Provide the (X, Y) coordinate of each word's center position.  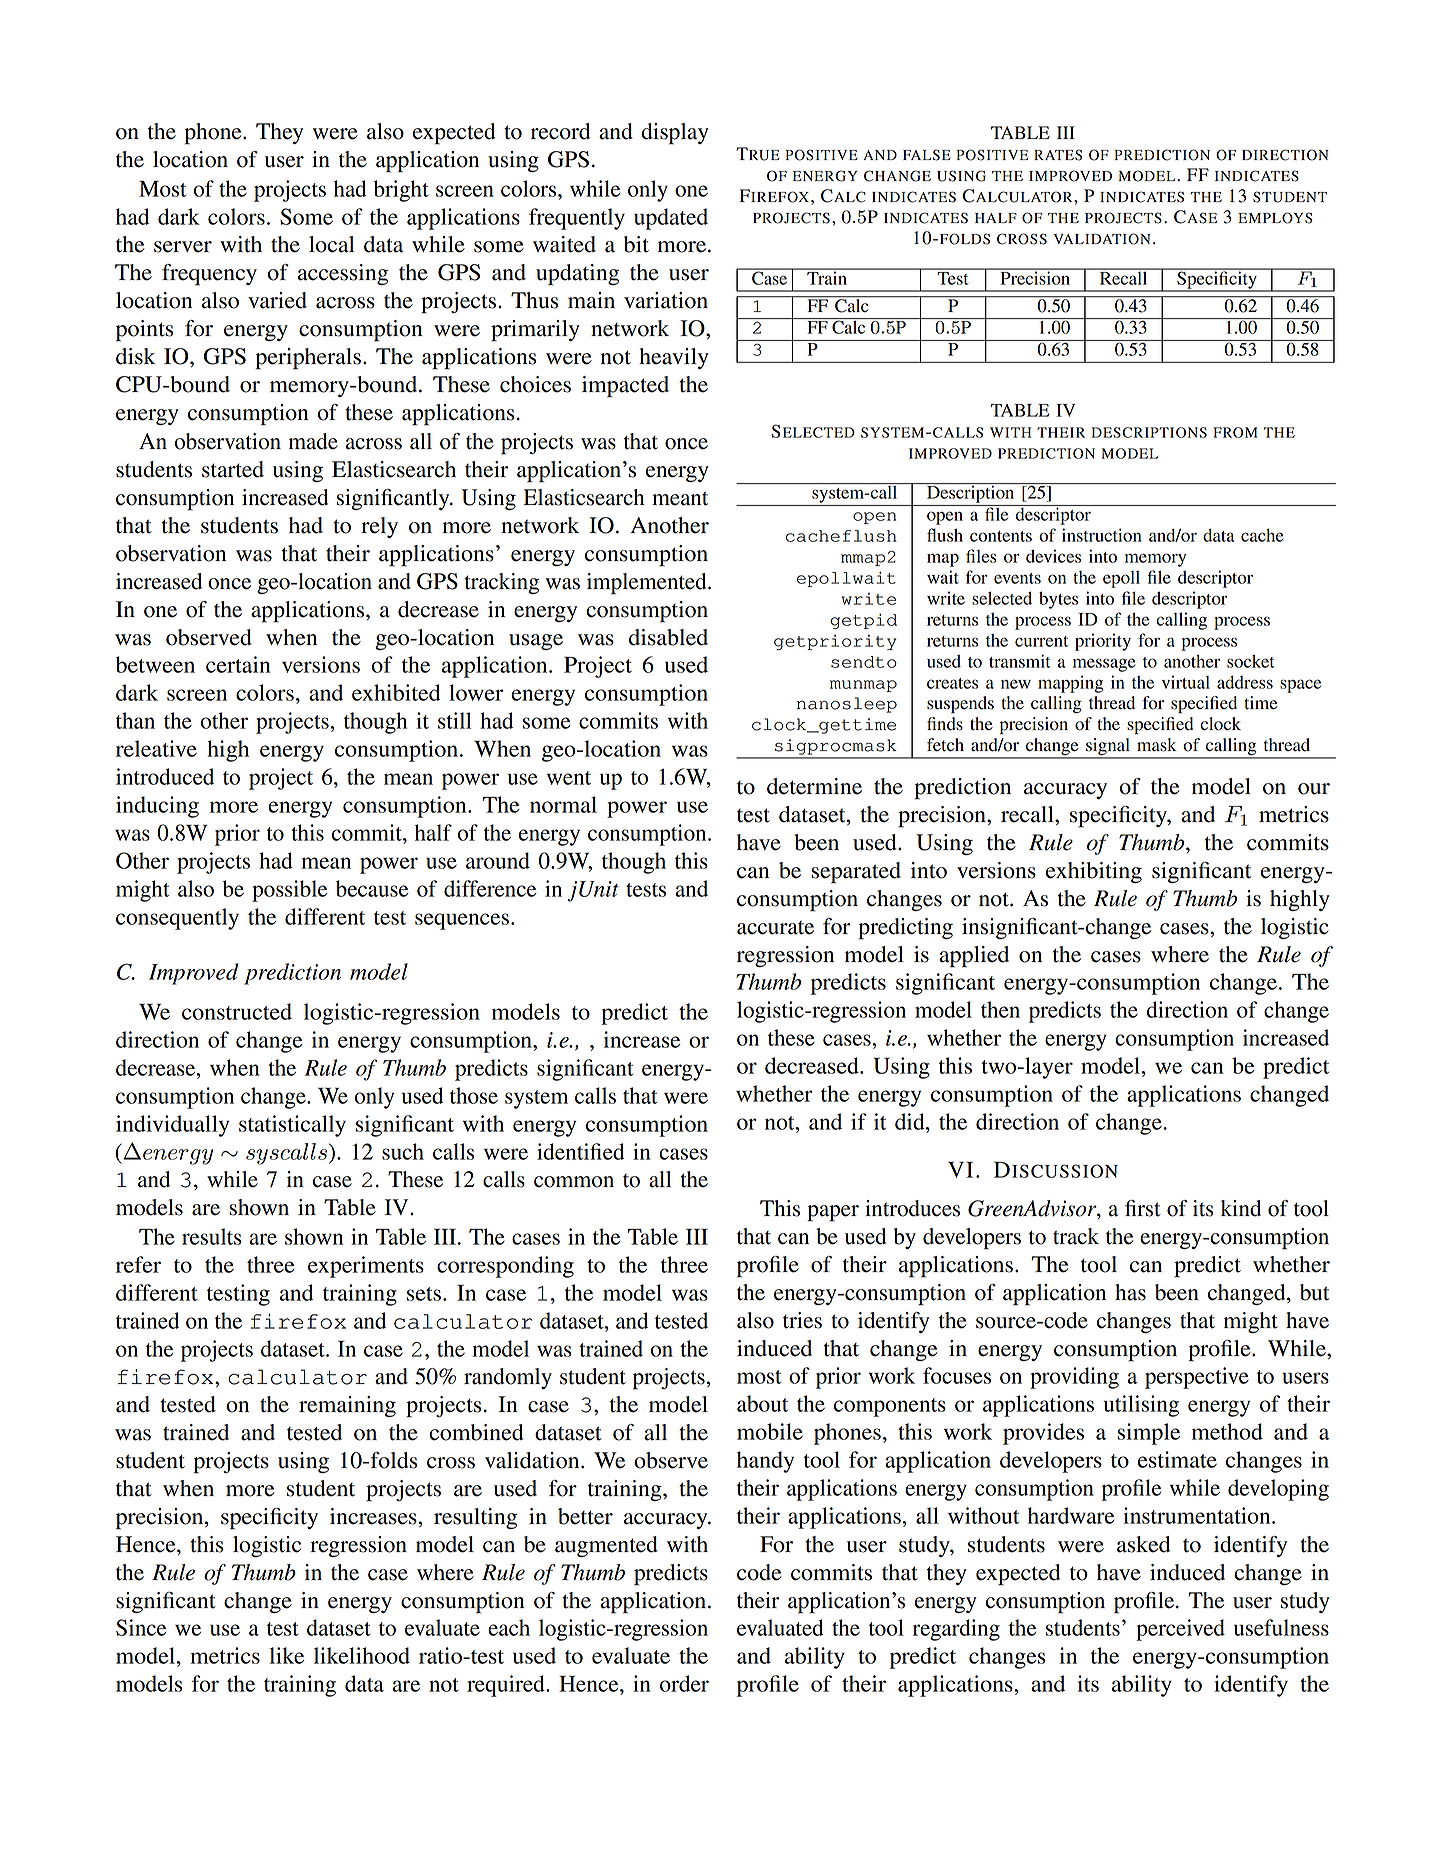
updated (671, 219)
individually (172, 1126)
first (1143, 1208)
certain (238, 664)
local (331, 244)
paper (833, 1213)
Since (141, 1627)
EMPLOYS (1275, 218)
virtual (1186, 682)
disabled (668, 637)
